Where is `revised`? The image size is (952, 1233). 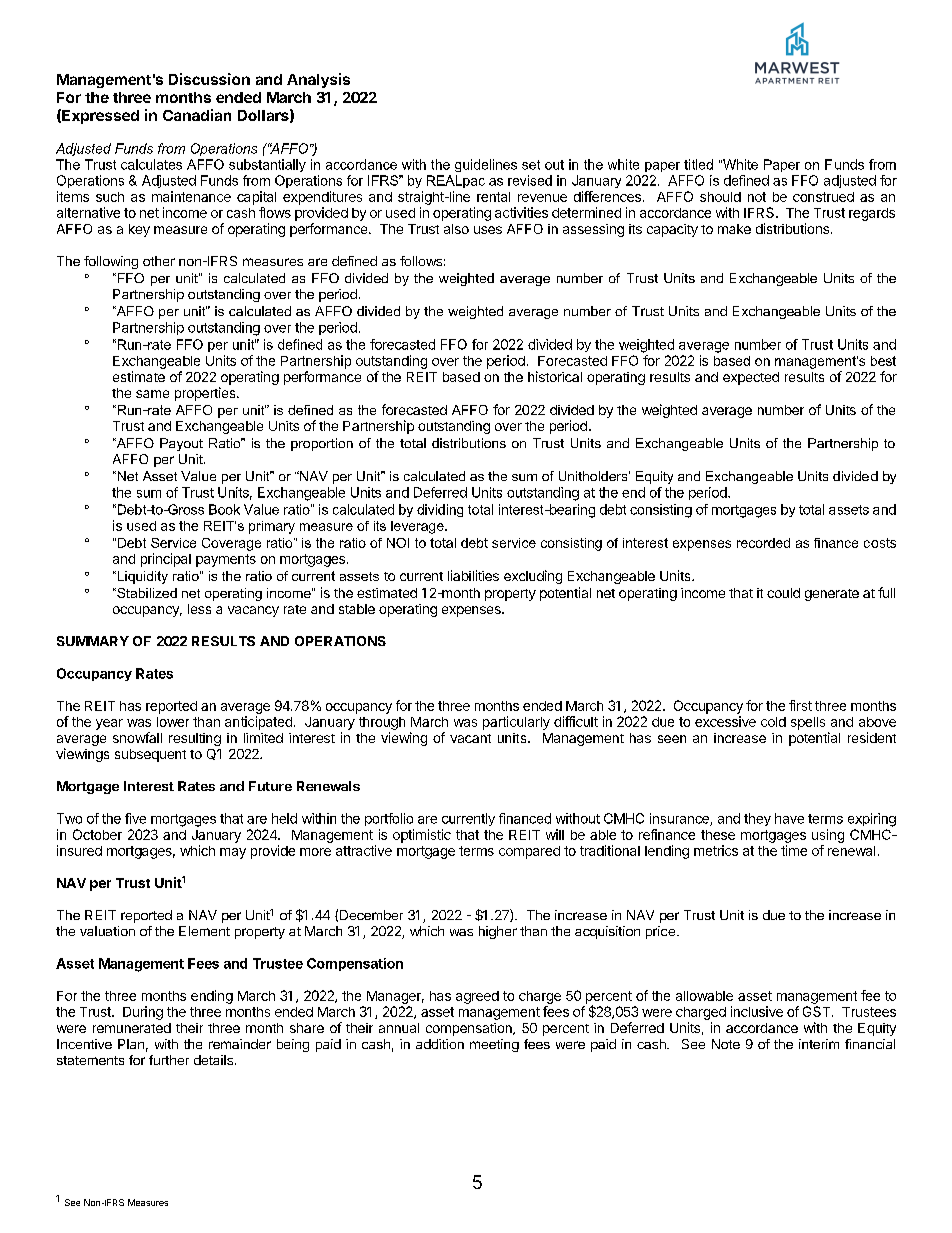 revised is located at coordinates (530, 180).
